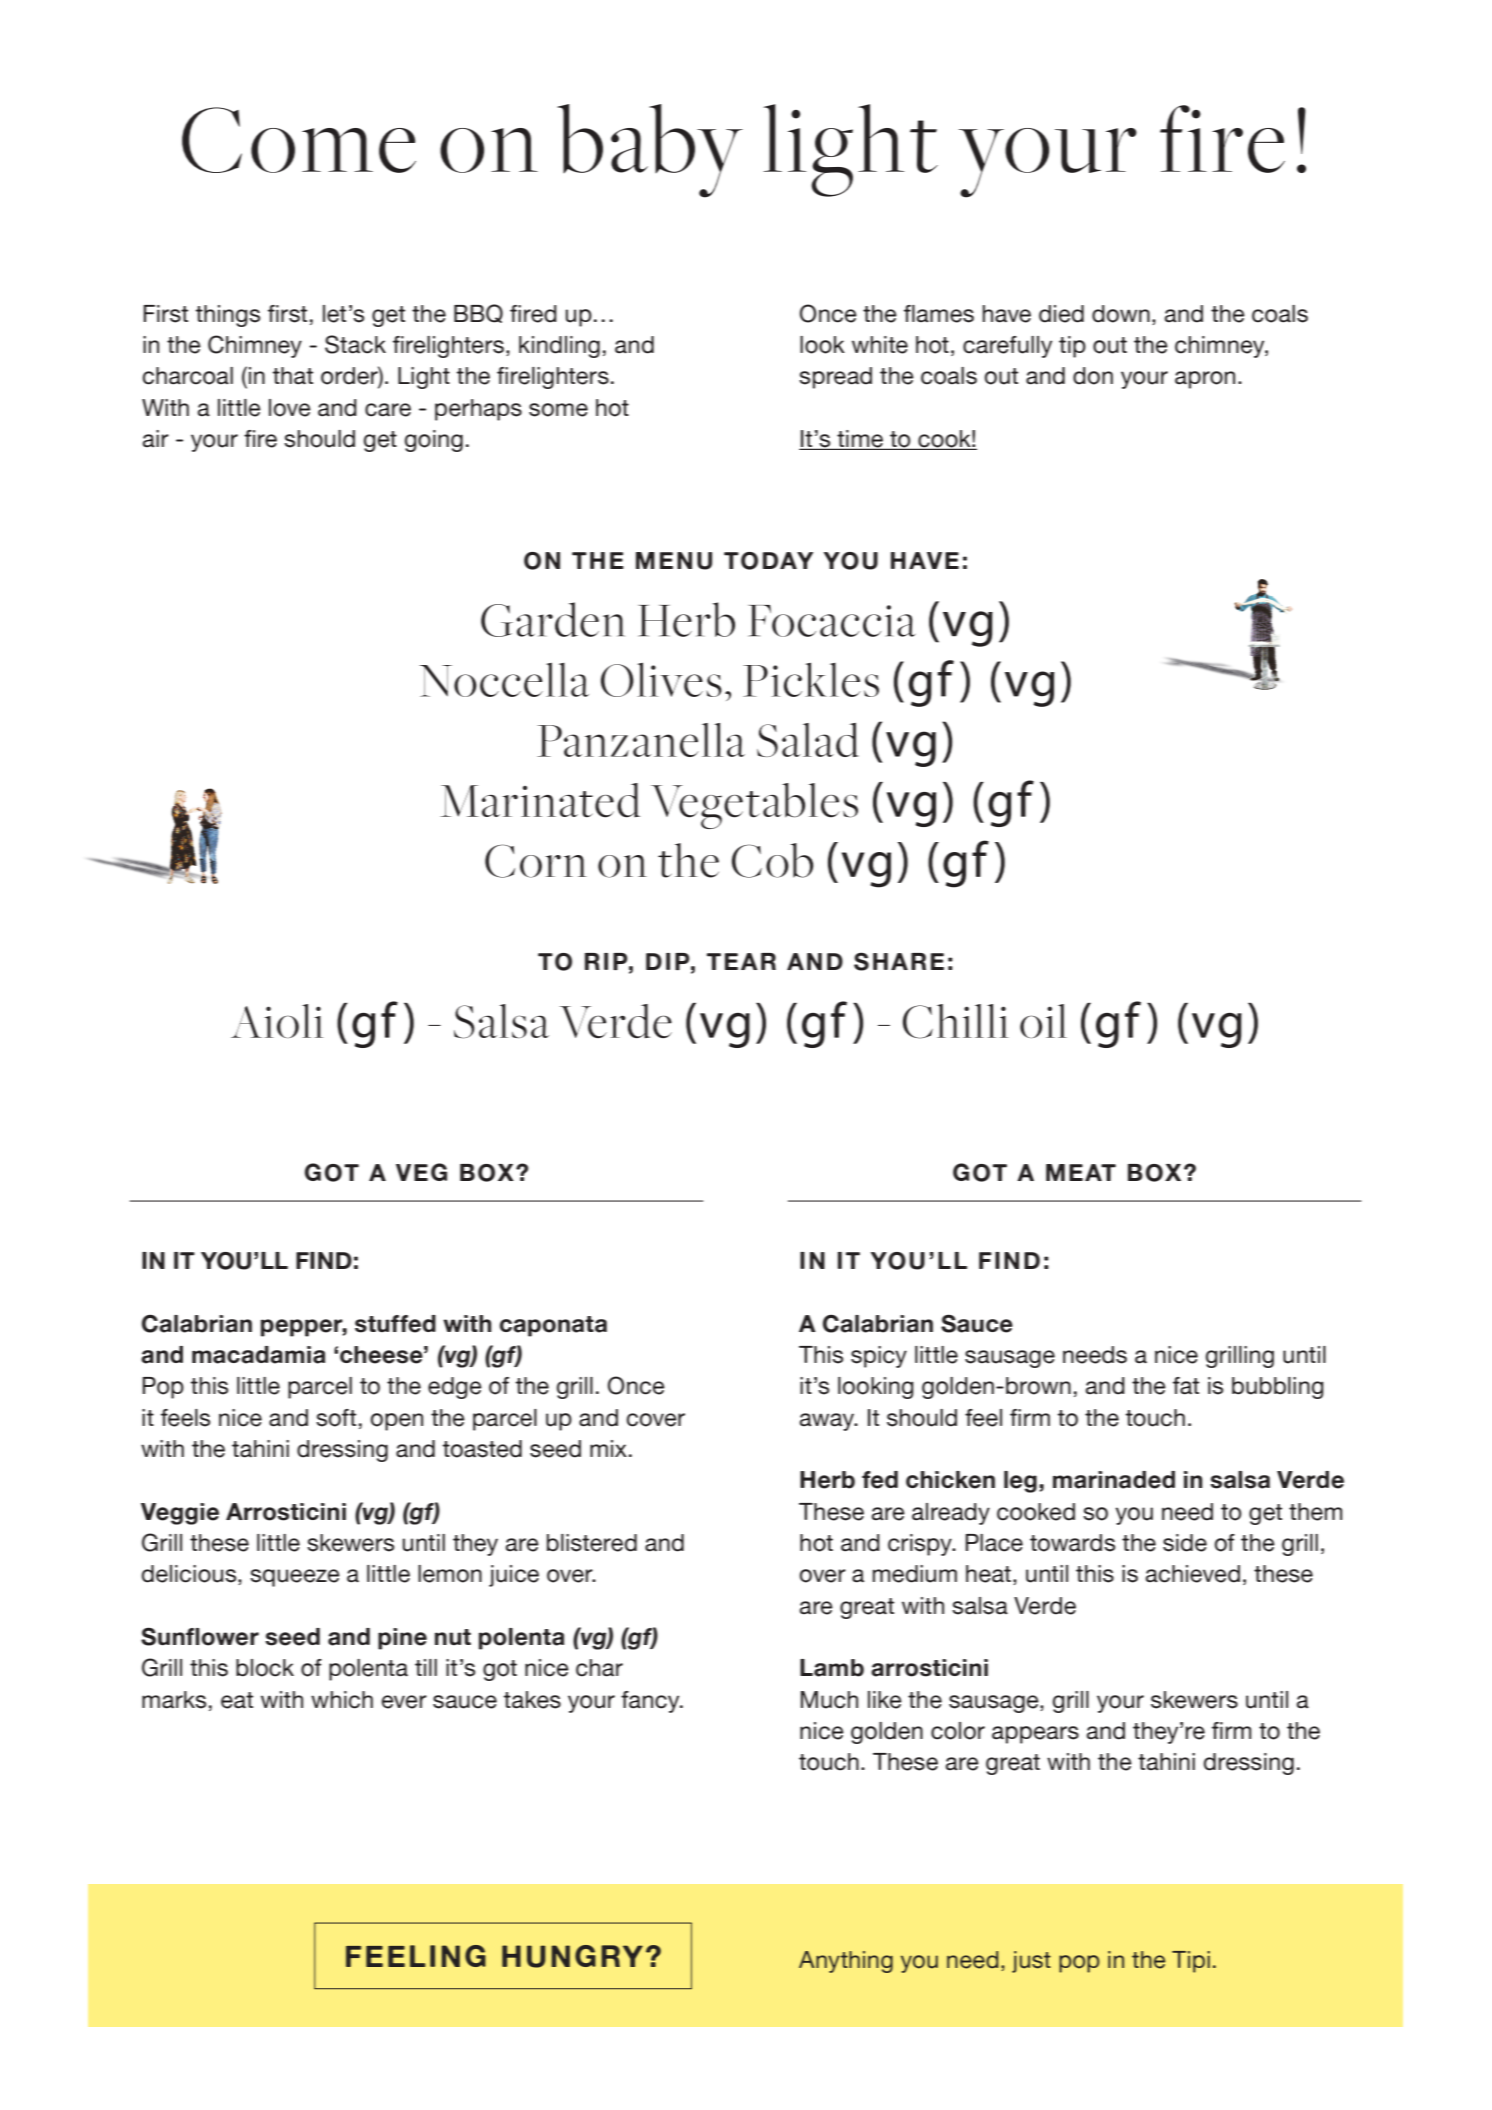 The height and width of the screenshot is (2110, 1492). What do you see at coordinates (342, 1700) in the screenshot?
I see `which` at bounding box center [342, 1700].
